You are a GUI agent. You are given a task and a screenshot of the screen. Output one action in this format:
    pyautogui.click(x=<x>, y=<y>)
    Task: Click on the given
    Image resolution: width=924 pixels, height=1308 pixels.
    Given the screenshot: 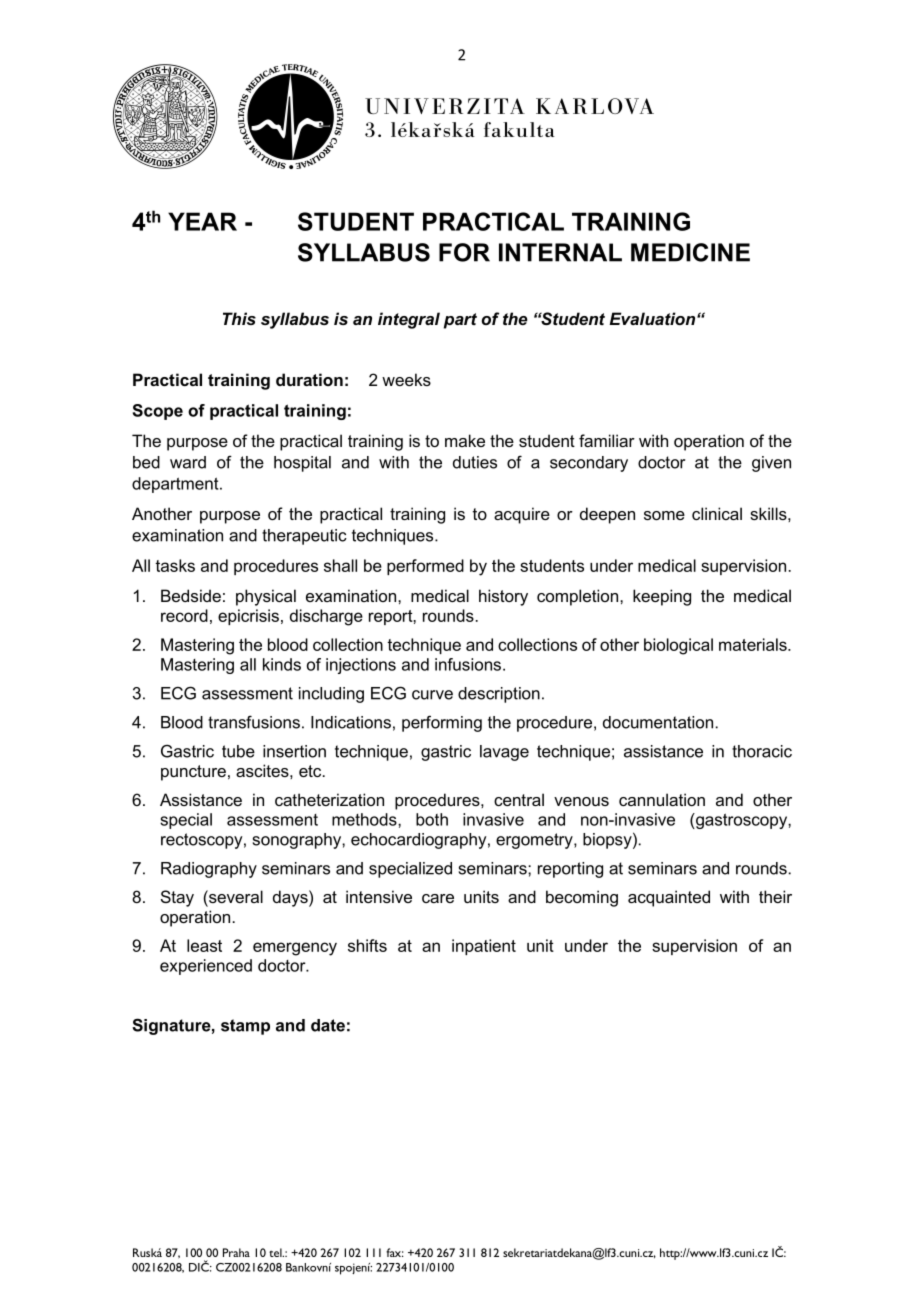 What is the action you would take?
    pyautogui.click(x=771, y=464)
